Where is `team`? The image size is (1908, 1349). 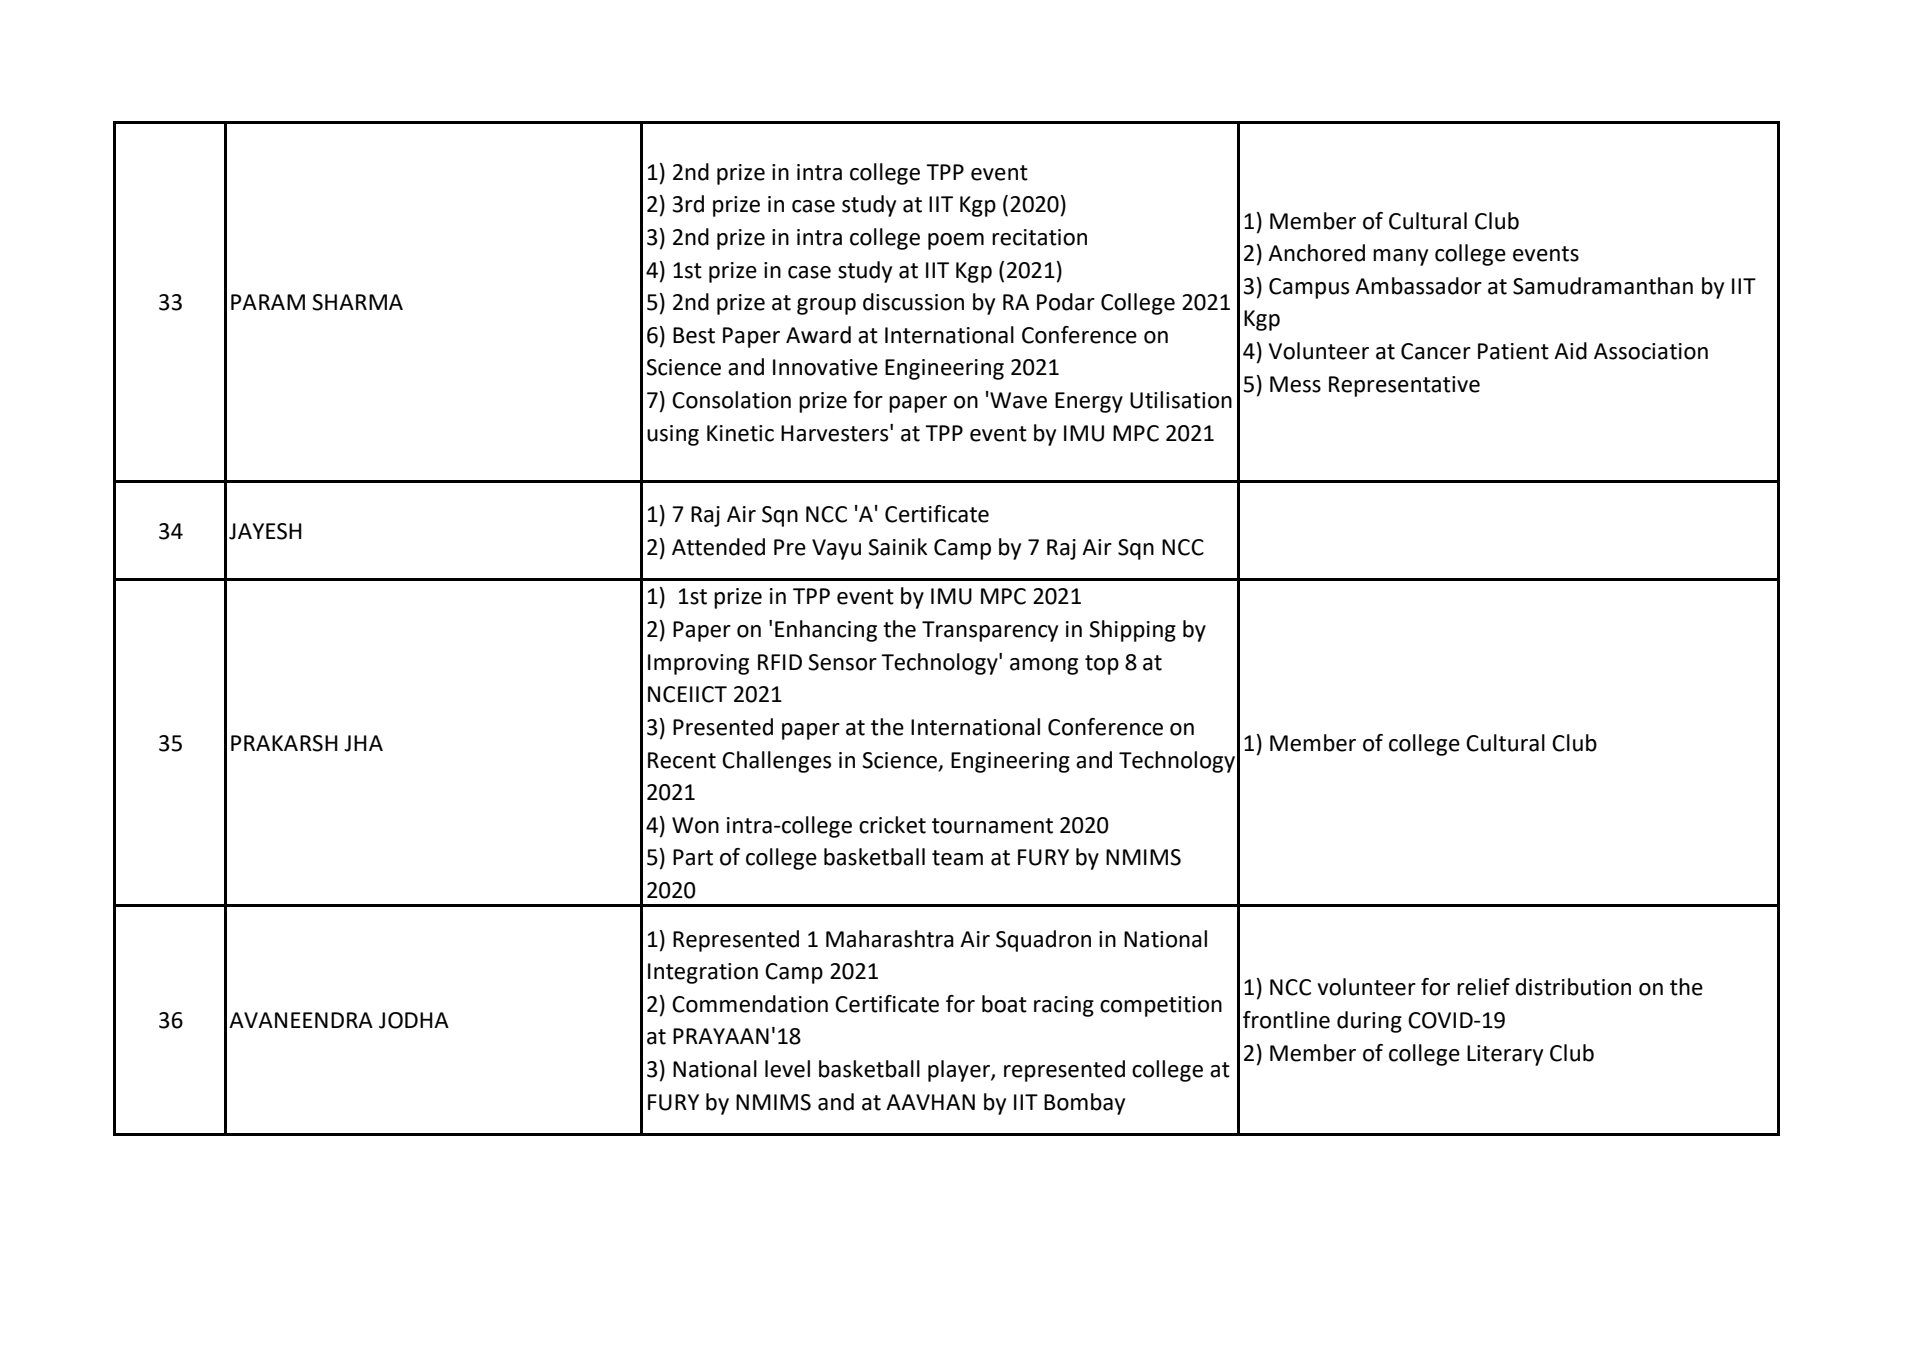
team is located at coordinates (957, 858).
